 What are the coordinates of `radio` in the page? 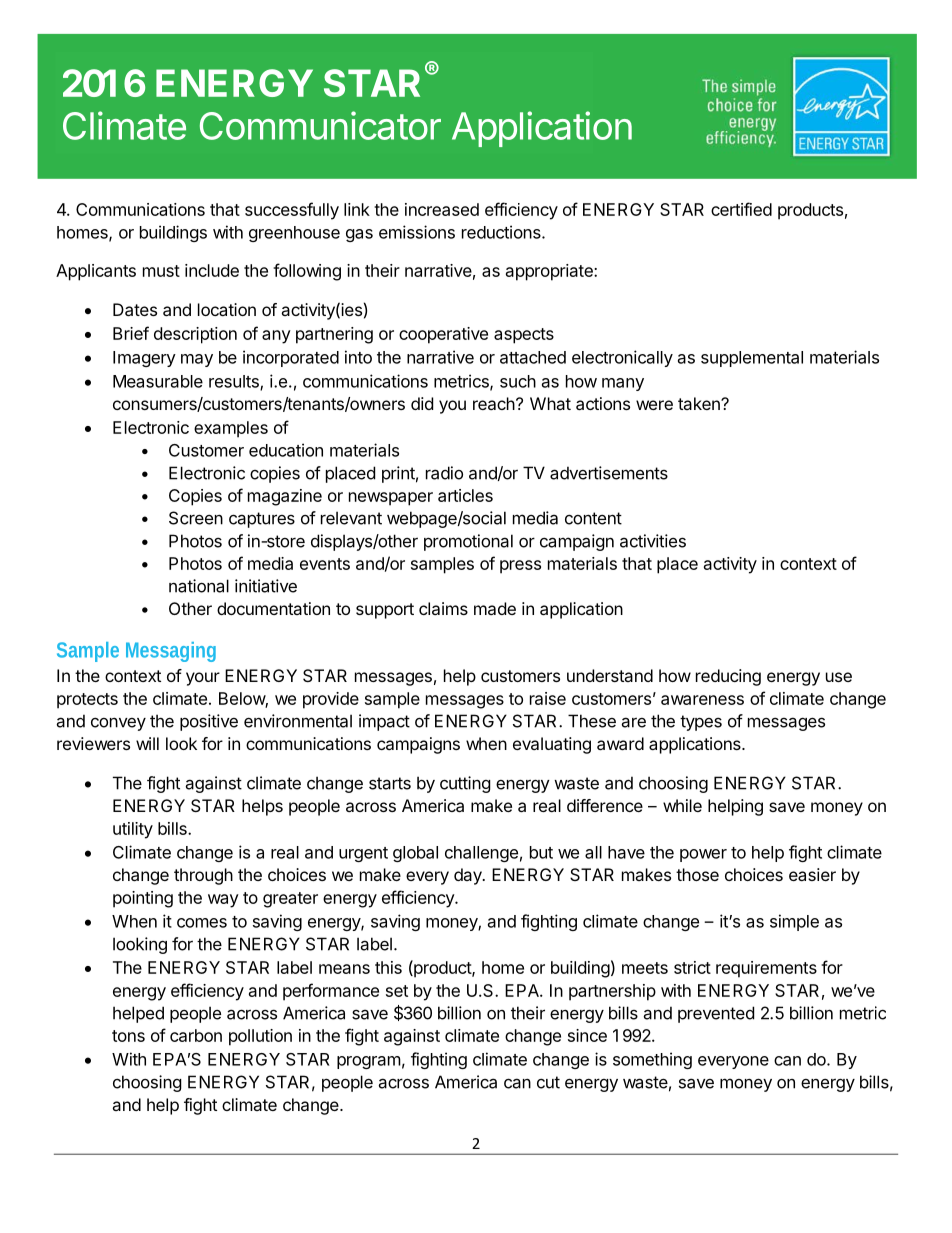 It's located at (444, 473).
